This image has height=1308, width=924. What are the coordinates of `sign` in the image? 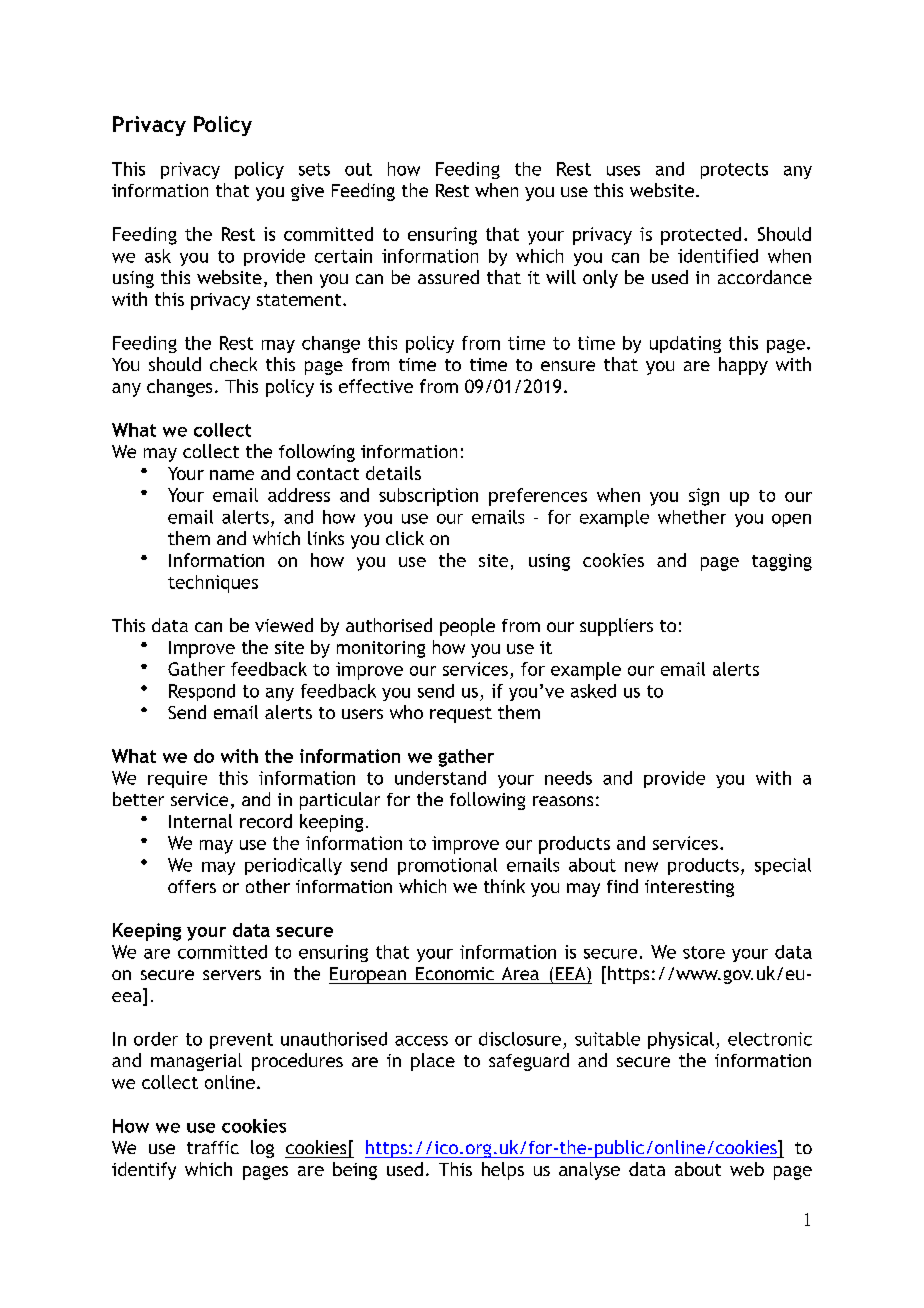 It's located at (704, 497).
